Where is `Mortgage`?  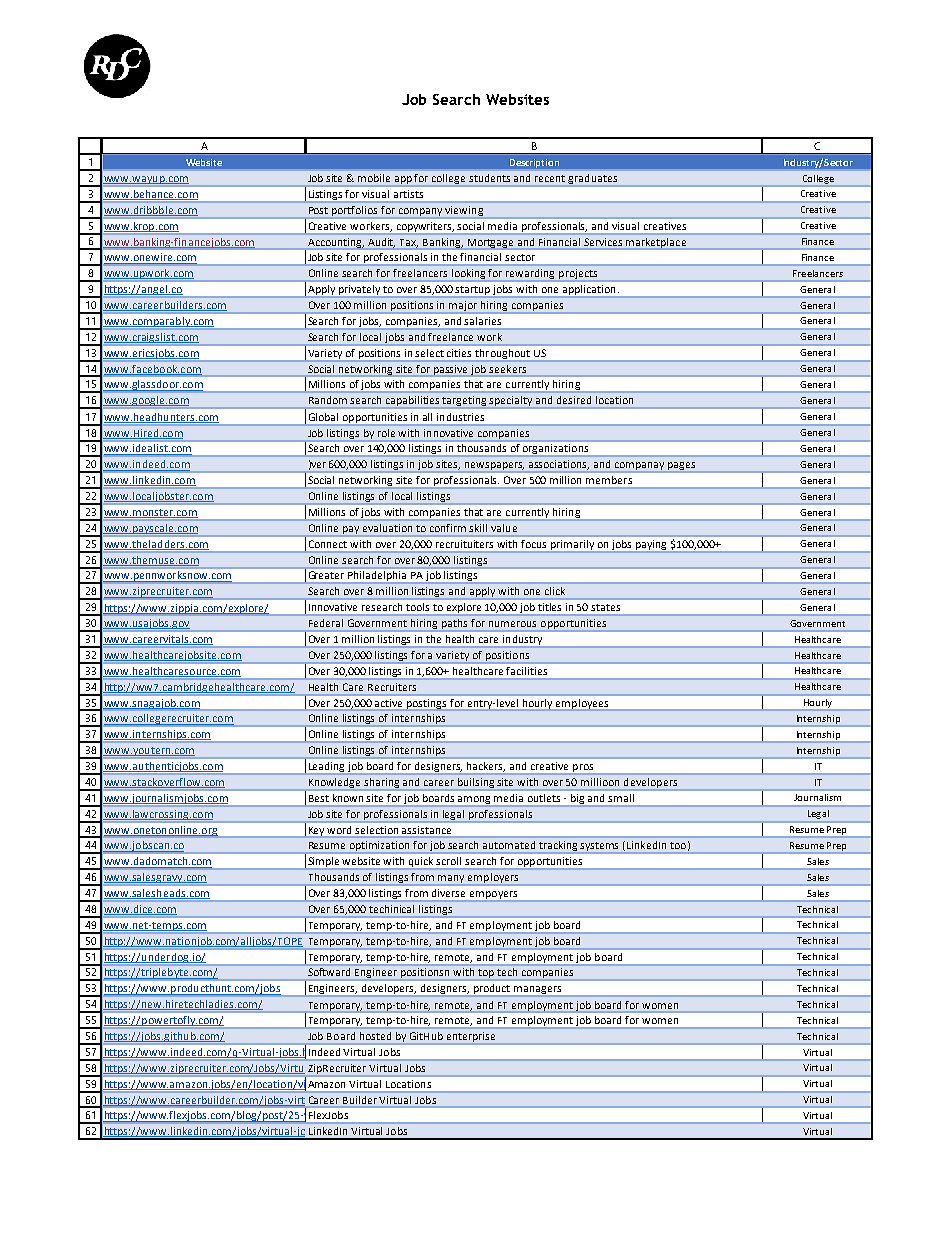
Mortgage is located at coordinates (490, 244).
